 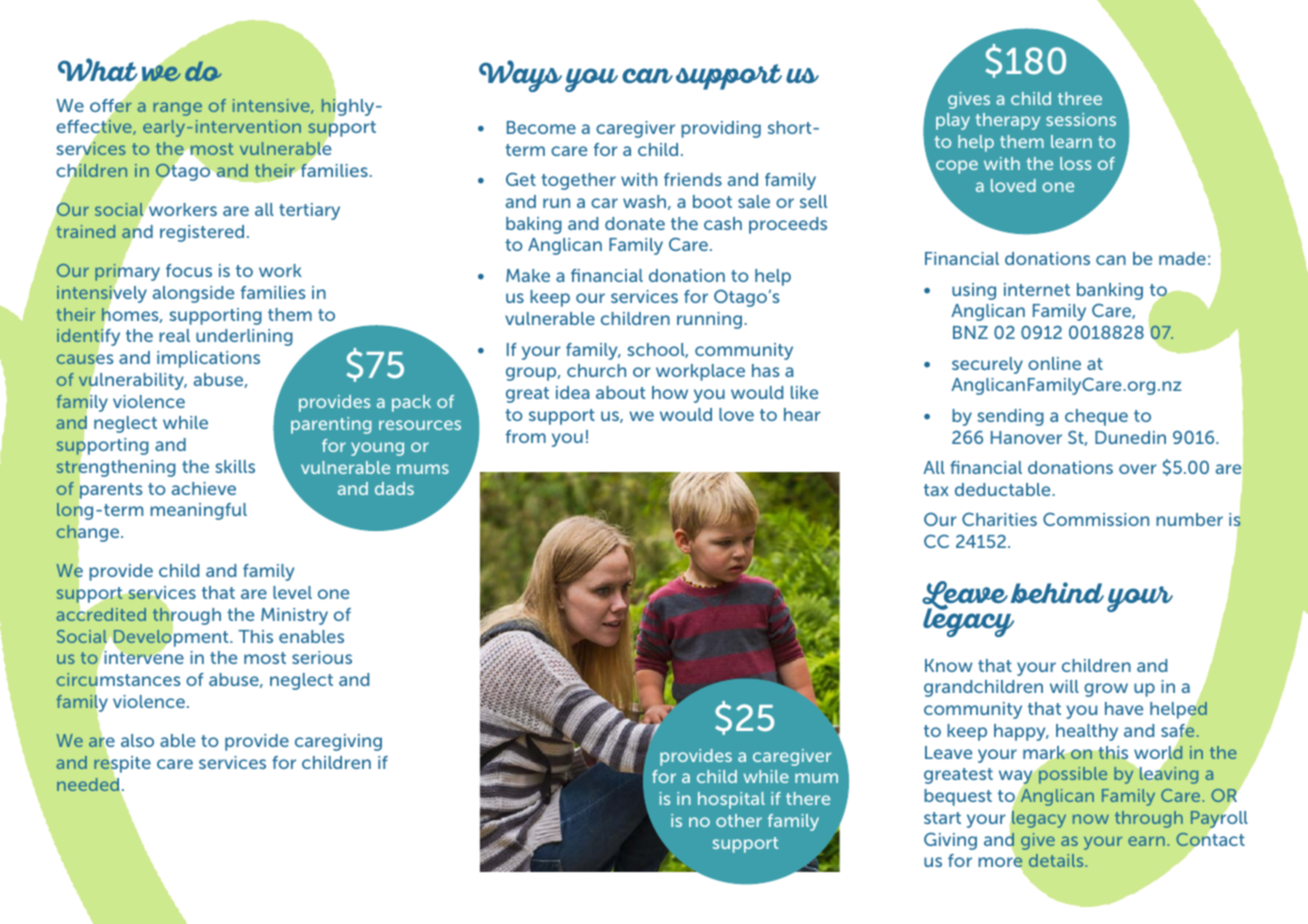 What do you see at coordinates (137, 740) in the document?
I see `also` at bounding box center [137, 740].
